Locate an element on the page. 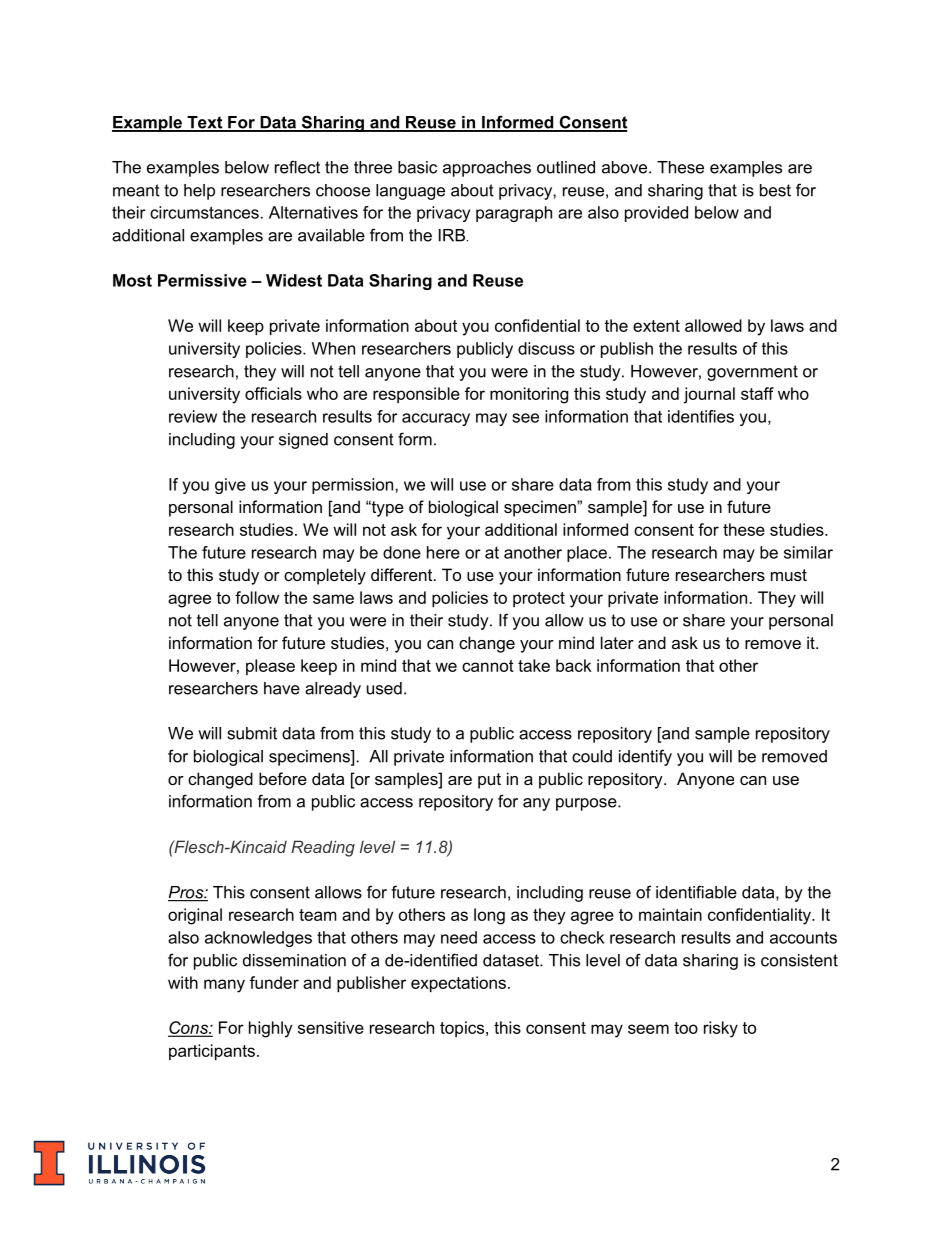 Image resolution: width=952 pixels, height=1233 pixels. topics is located at coordinates (463, 1029).
